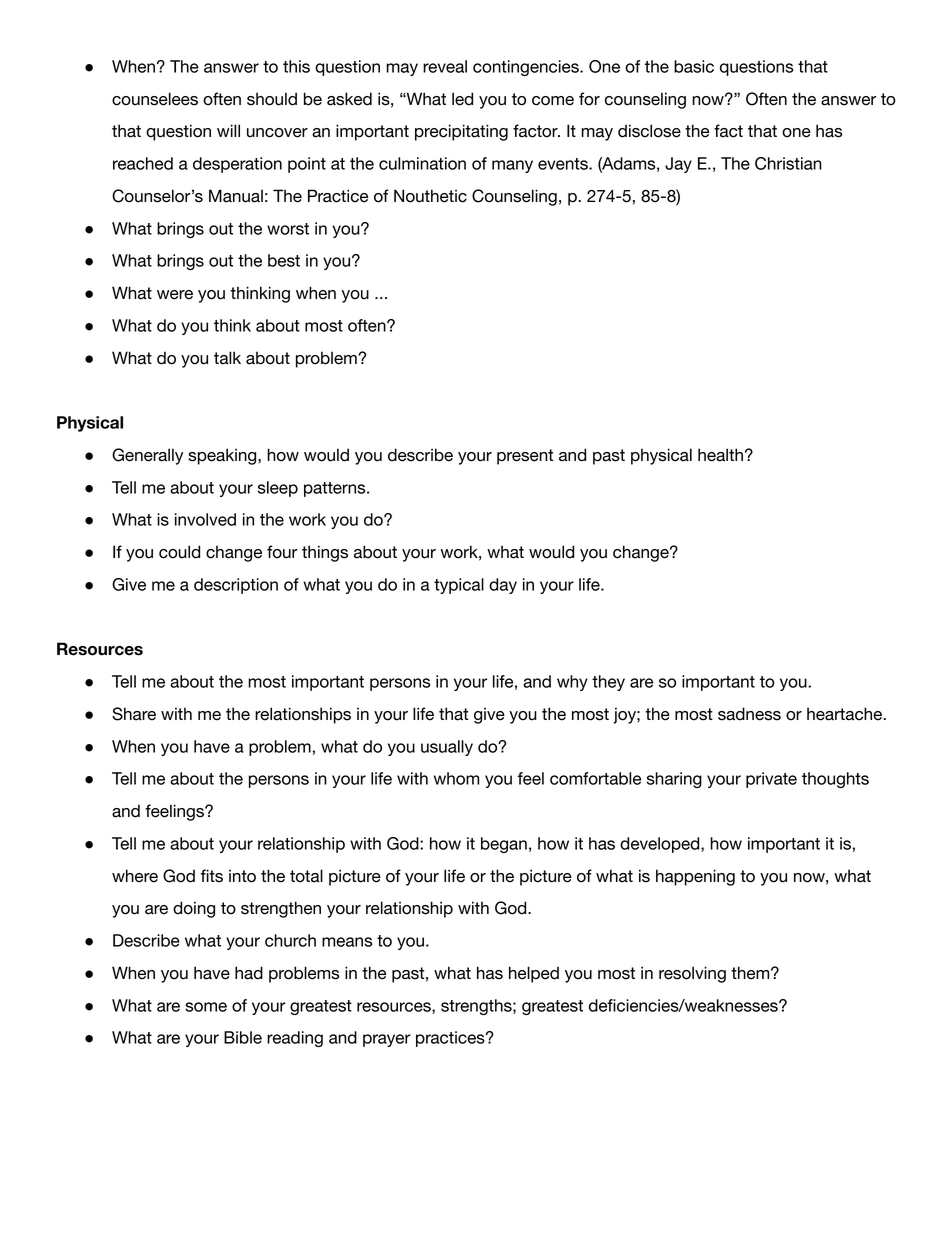 The width and height of the screenshot is (952, 1233). Describe the element at coordinates (534, 974) in the screenshot. I see `helped` at that location.
